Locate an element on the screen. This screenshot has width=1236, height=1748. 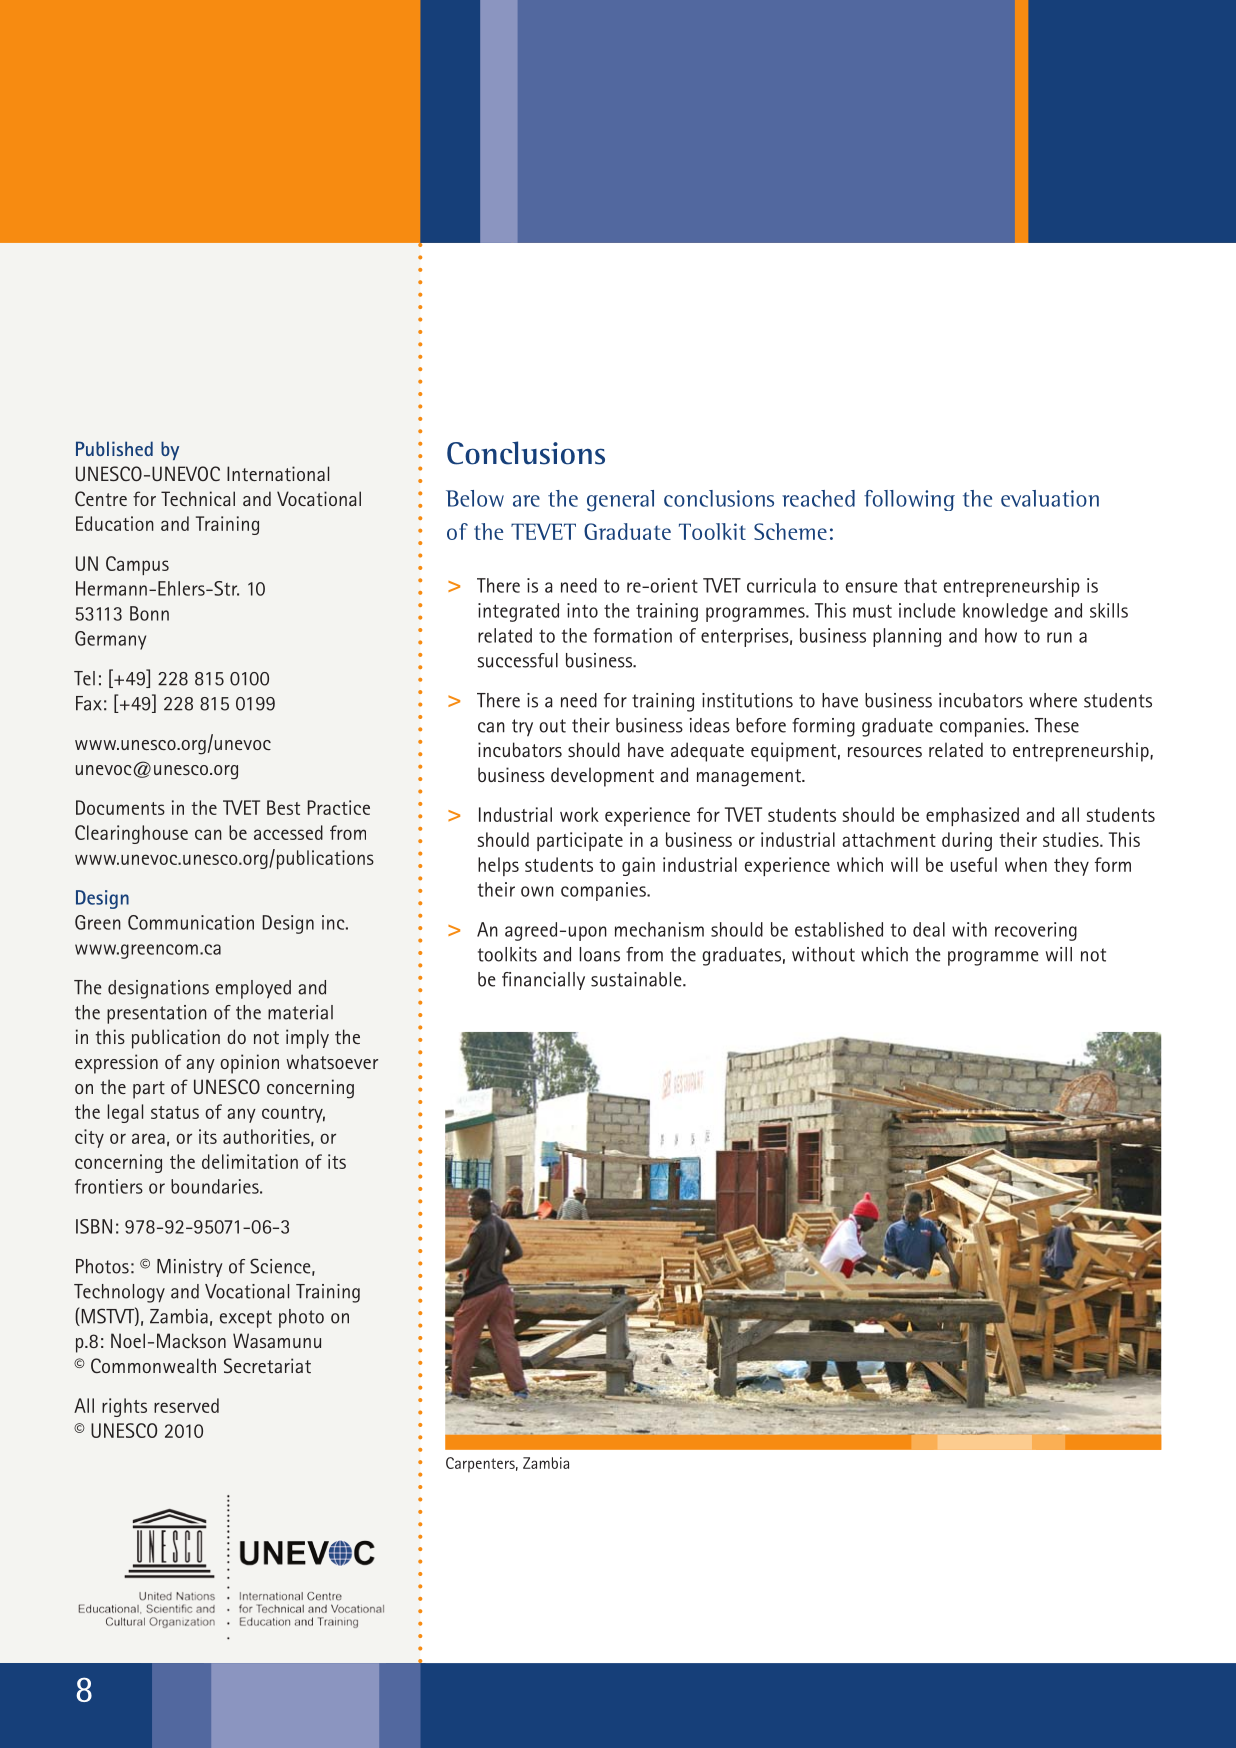
successful is located at coordinates (517, 660).
